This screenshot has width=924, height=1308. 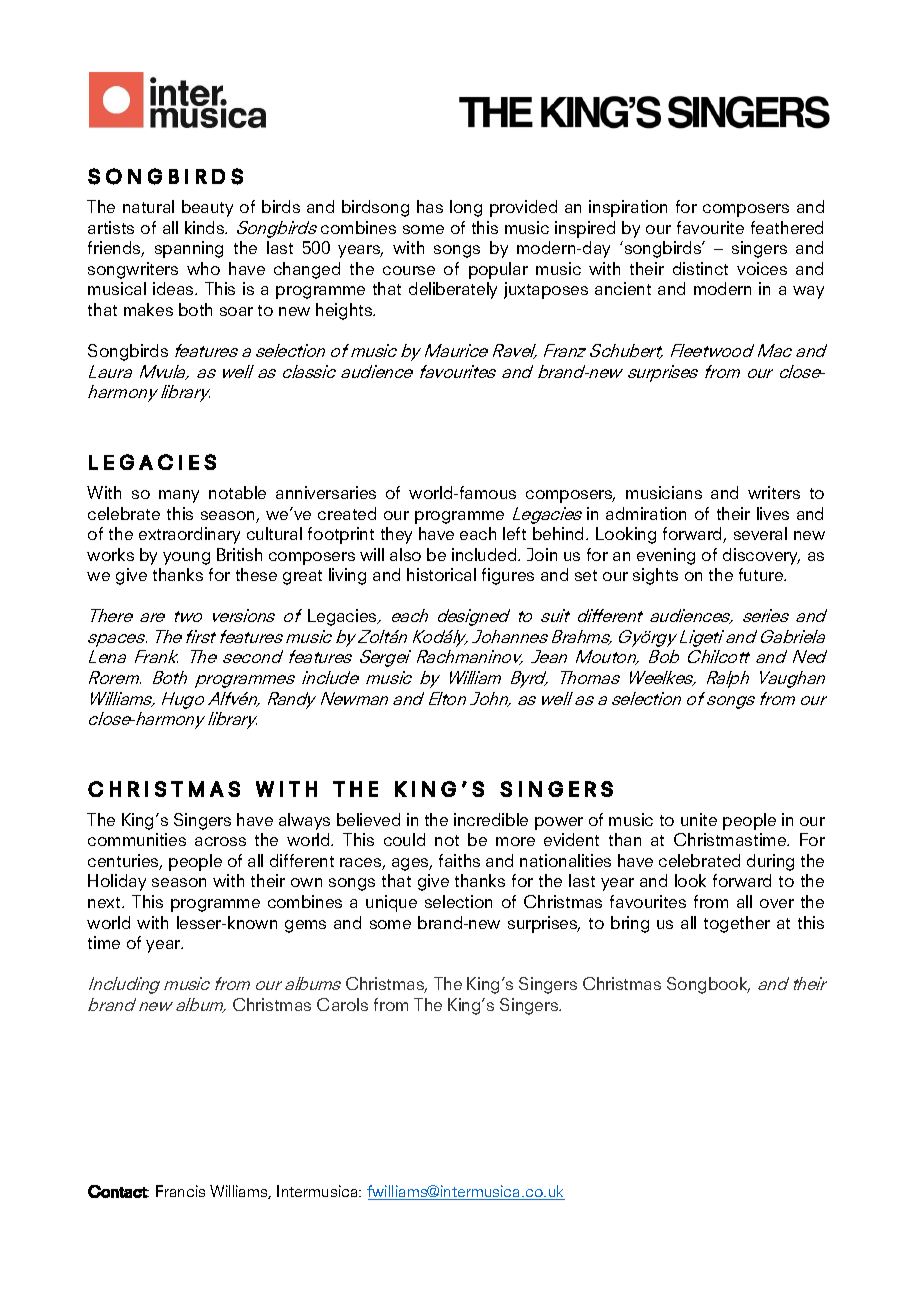 What do you see at coordinates (459, 860) in the screenshot?
I see `faiths` at bounding box center [459, 860].
